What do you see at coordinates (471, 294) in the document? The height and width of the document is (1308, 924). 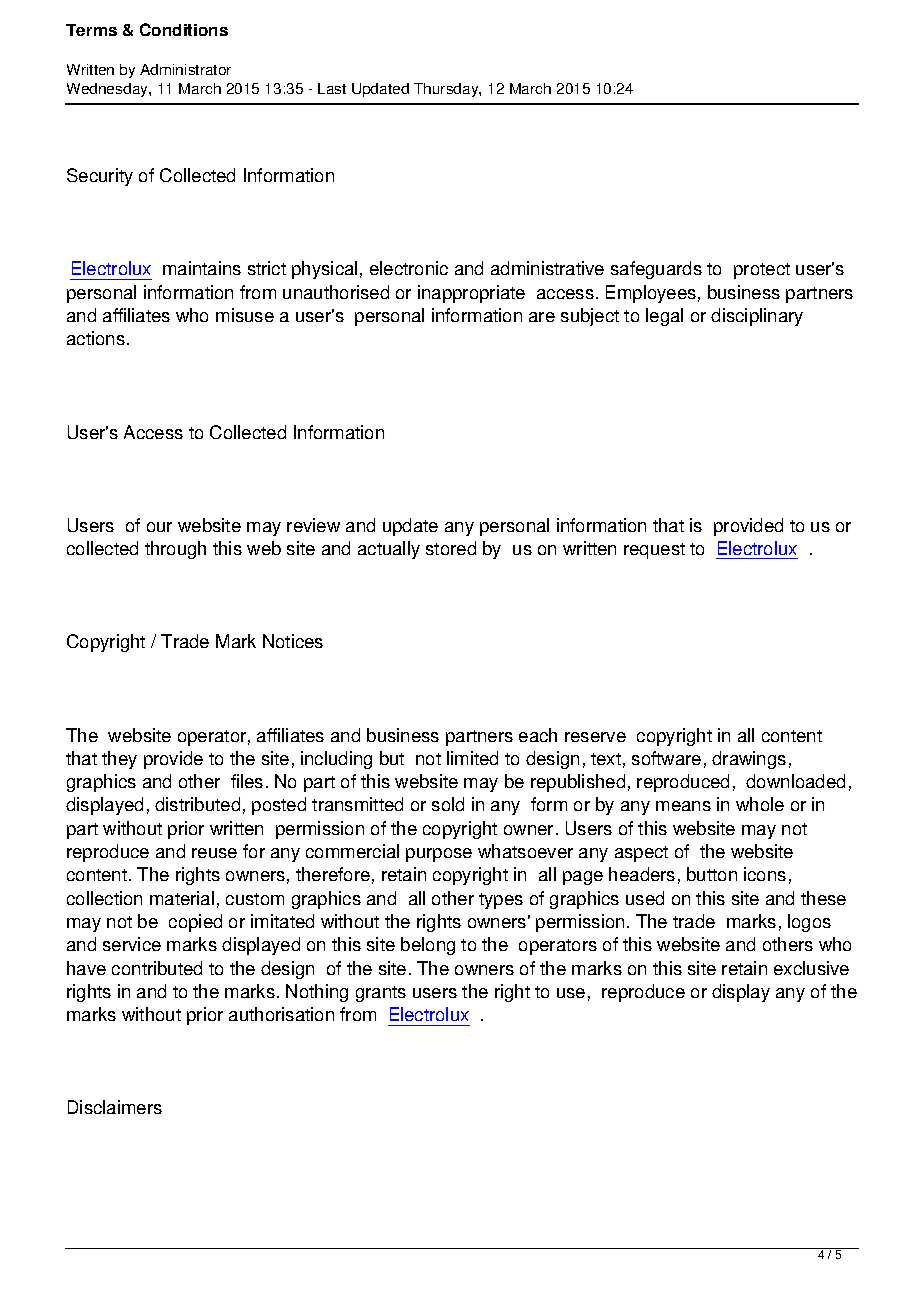 I see `inappropriate` at bounding box center [471, 294].
